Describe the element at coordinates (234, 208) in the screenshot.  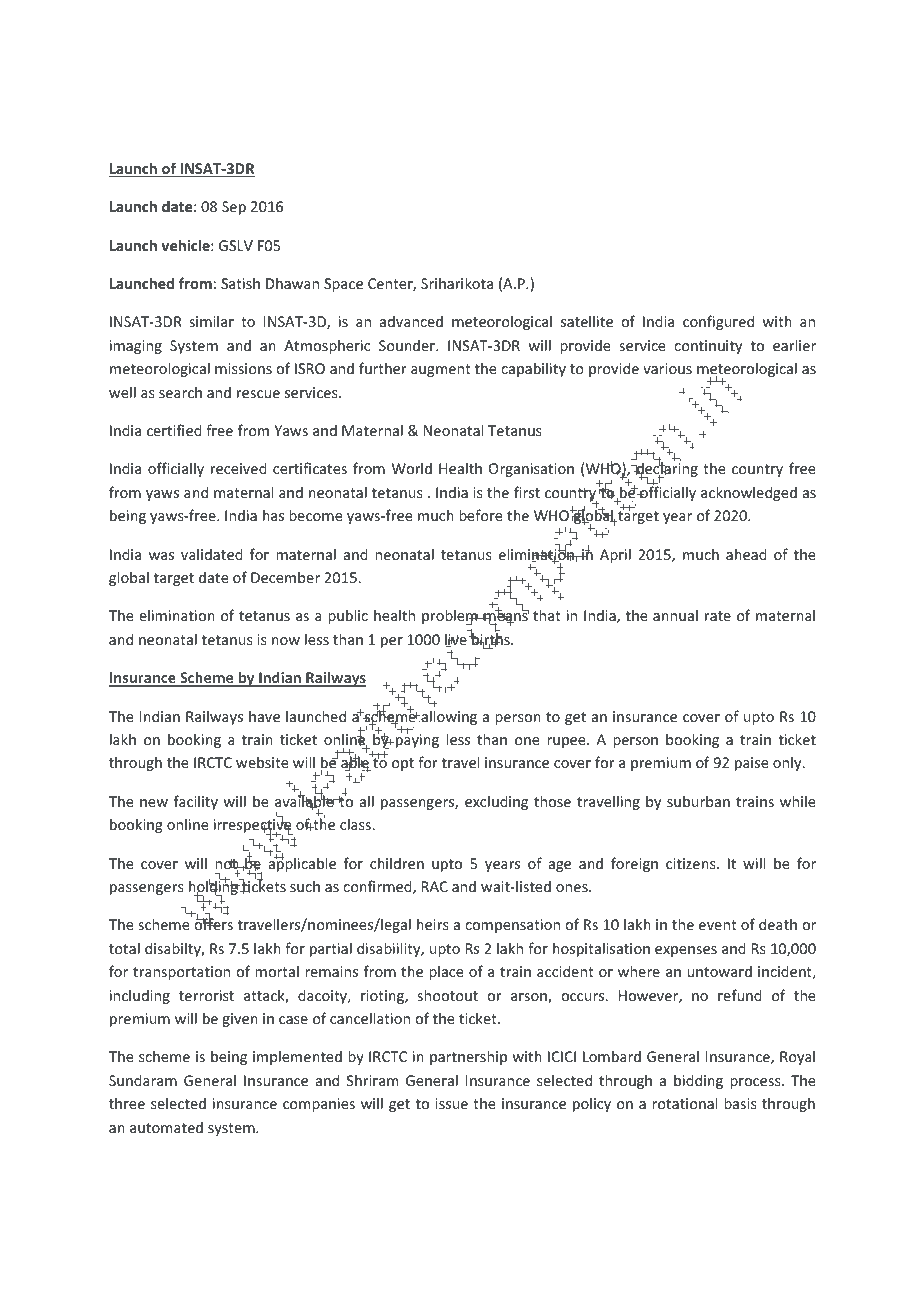
I see `Sep` at that location.
